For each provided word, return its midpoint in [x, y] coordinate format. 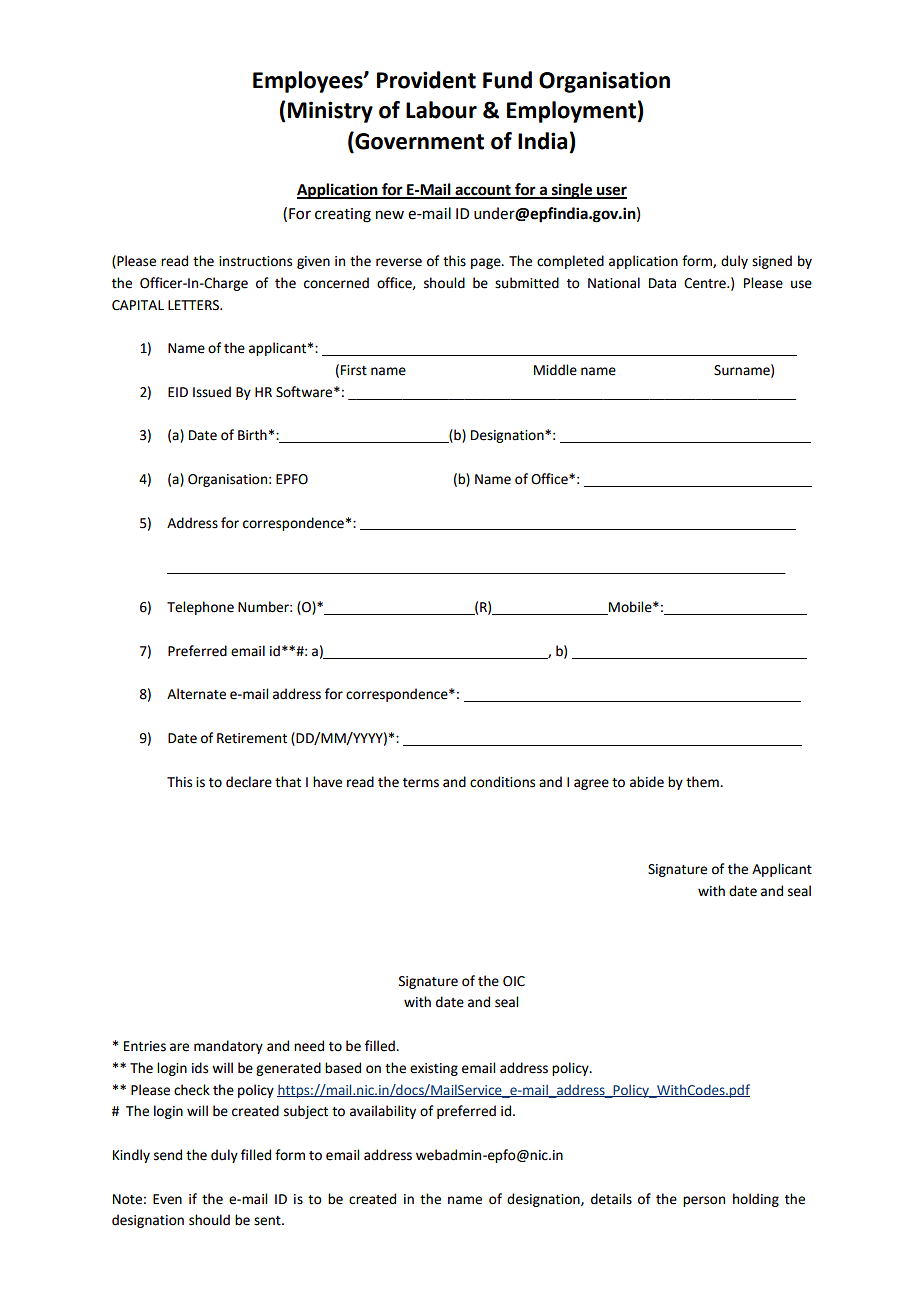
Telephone [200, 608]
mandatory [228, 1047]
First [354, 370]
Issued [212, 392]
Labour [441, 110]
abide [647, 782]
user [611, 192]
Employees [309, 82]
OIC [514, 981]
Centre [706, 283]
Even [167, 1199]
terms [421, 783]
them [703, 782]
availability [383, 1112]
